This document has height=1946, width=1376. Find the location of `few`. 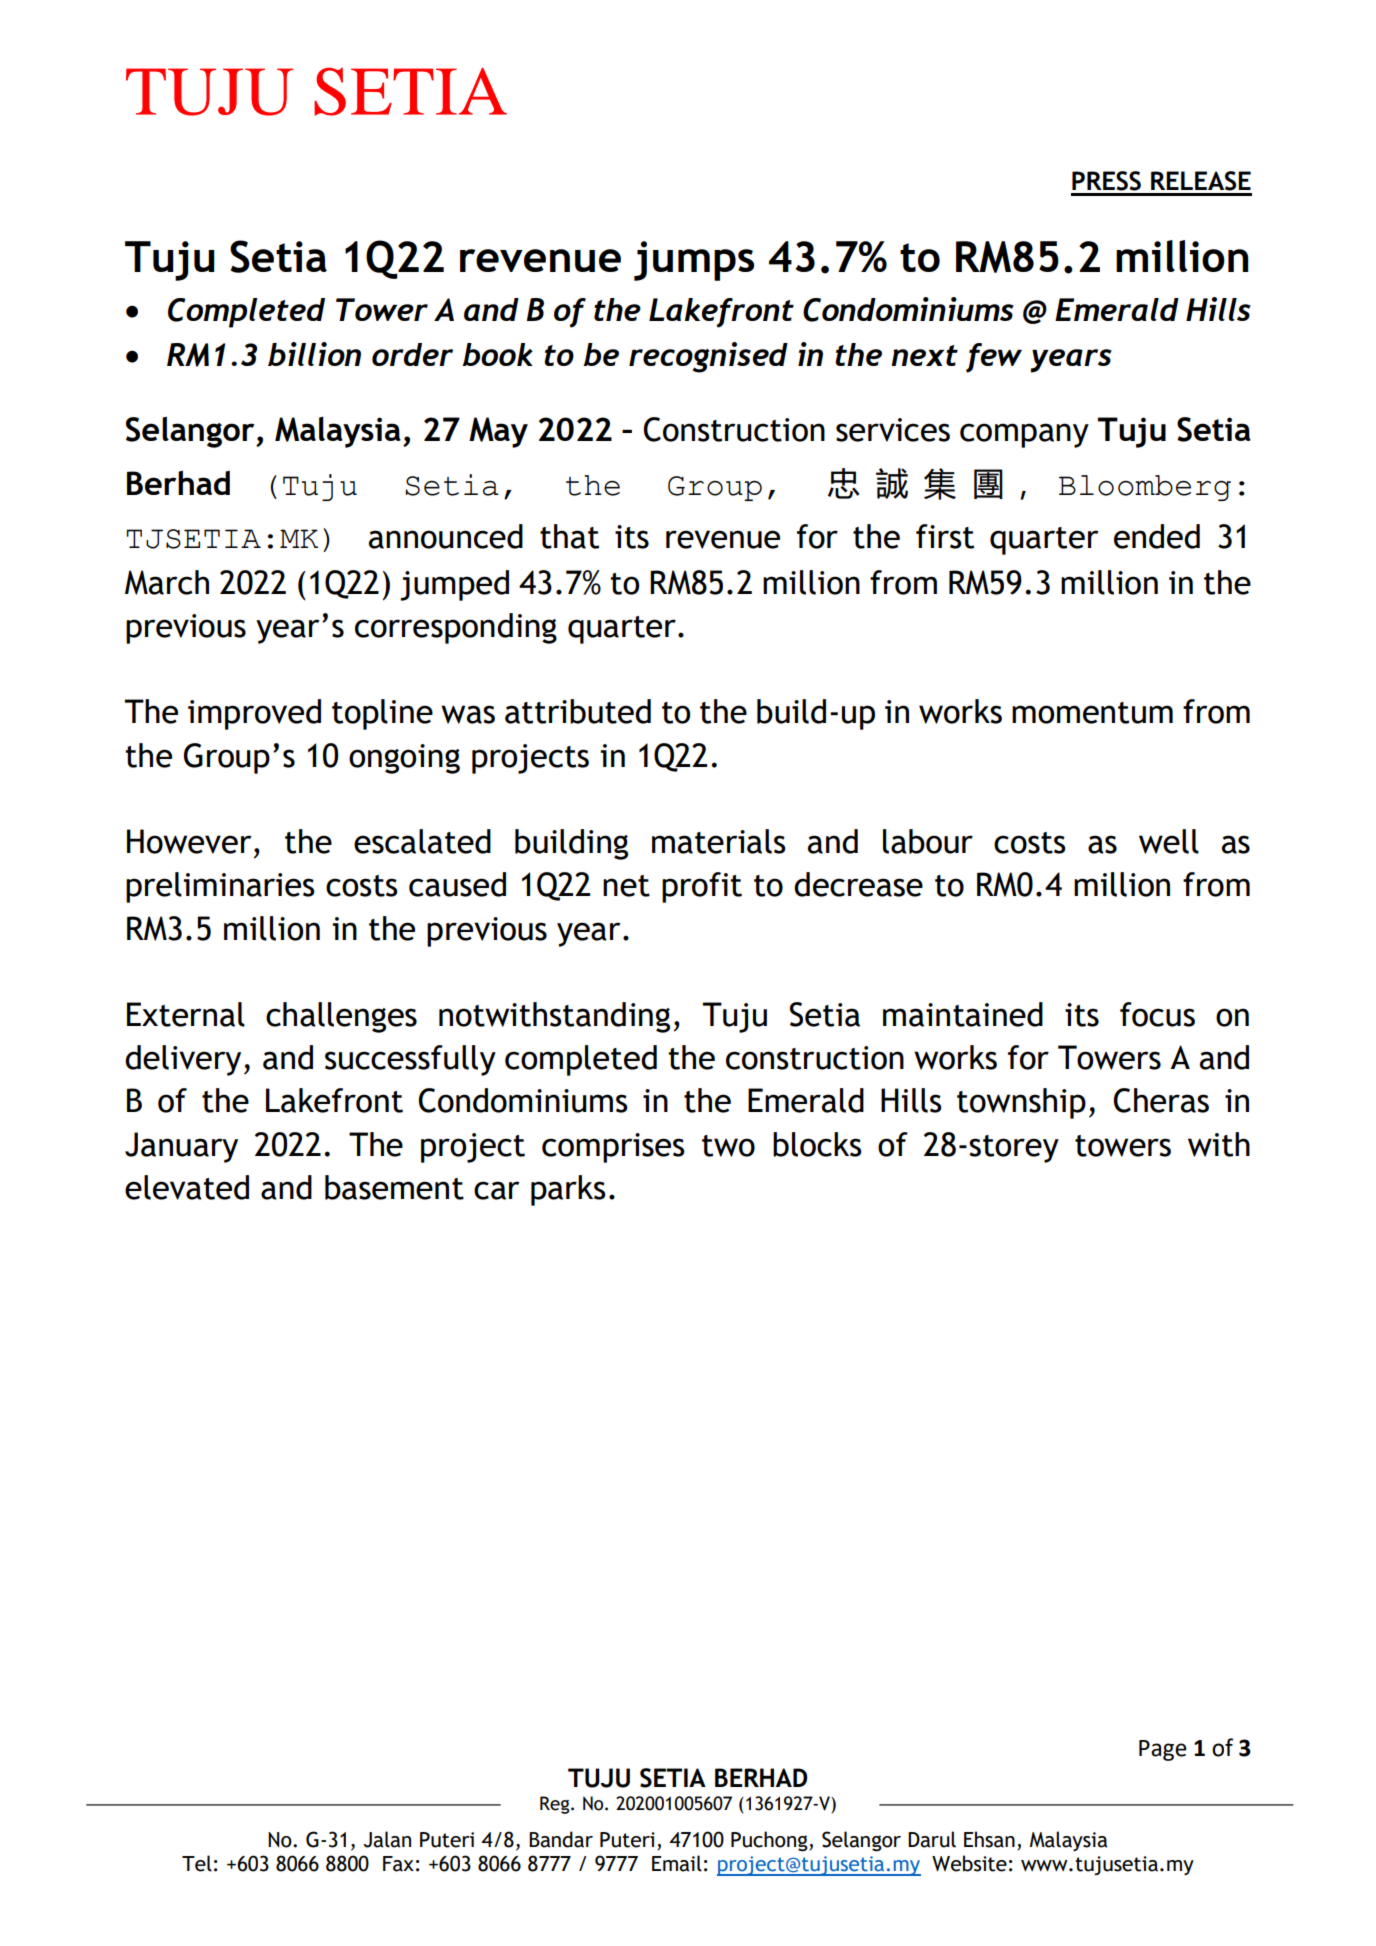

few is located at coordinates (994, 358).
